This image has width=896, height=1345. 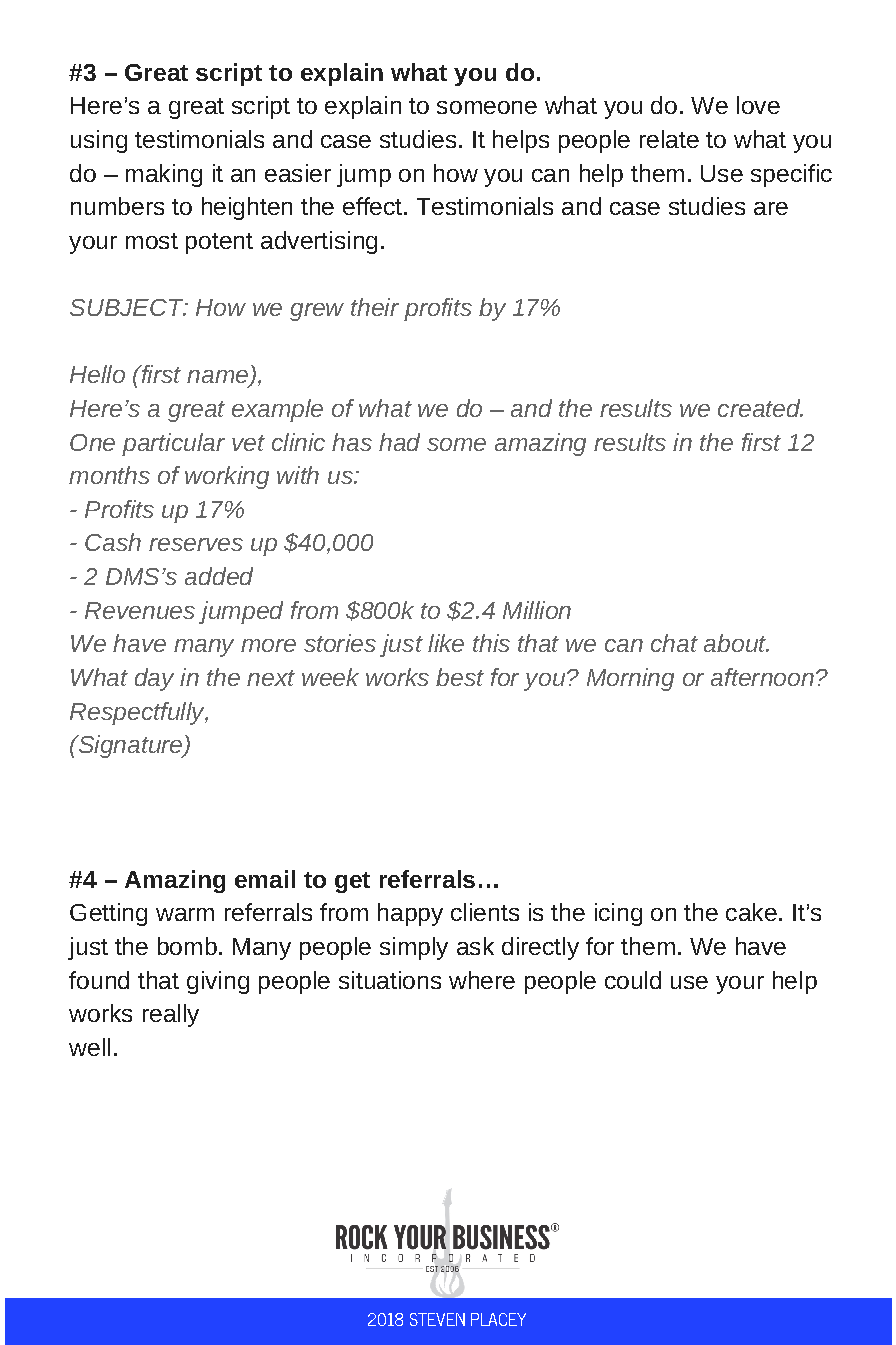 What do you see at coordinates (154, 679) in the image?
I see `day` at bounding box center [154, 679].
